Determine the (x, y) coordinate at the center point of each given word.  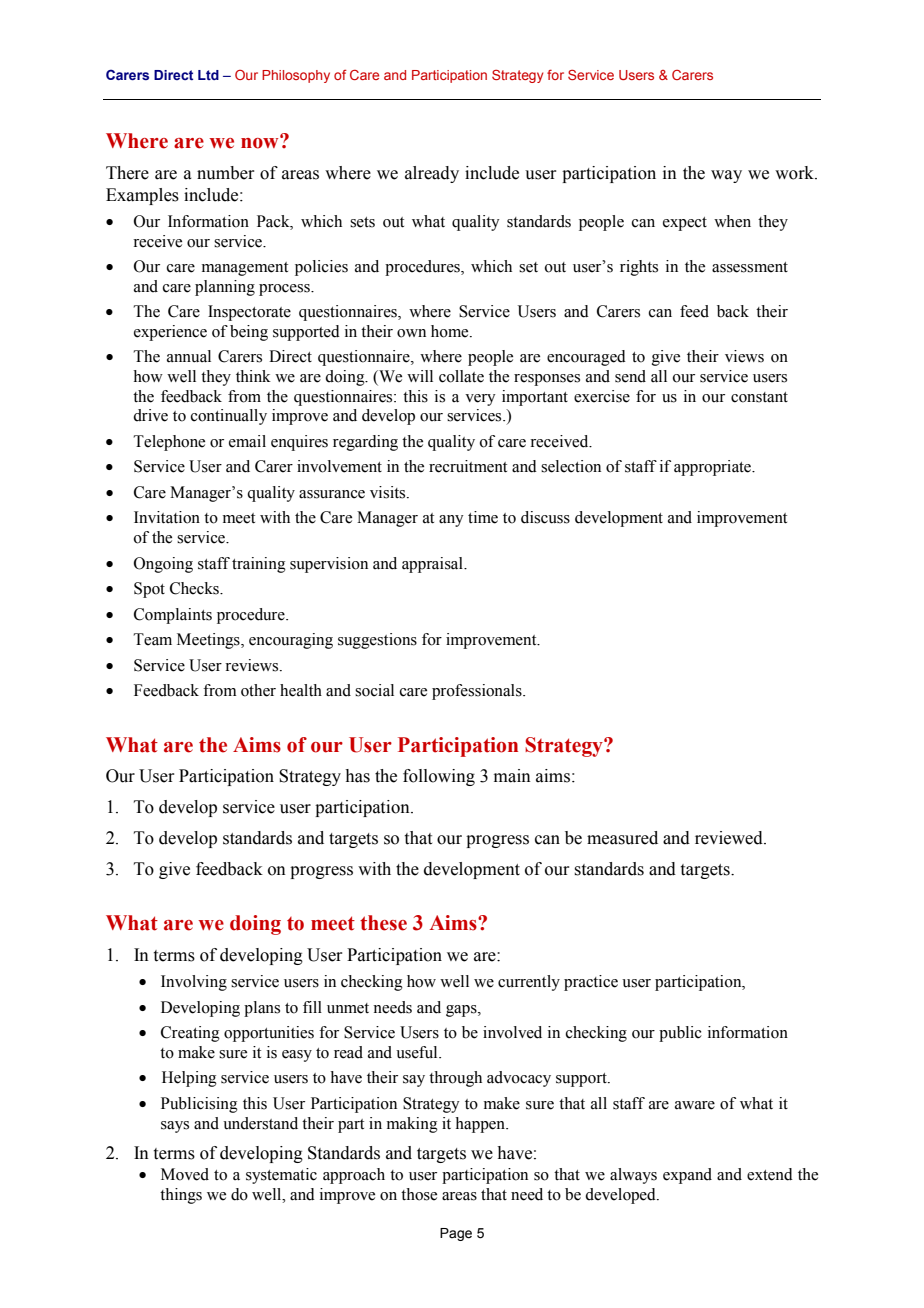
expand (687, 1176)
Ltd (208, 75)
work (795, 173)
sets (362, 222)
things (181, 1196)
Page (456, 1234)
